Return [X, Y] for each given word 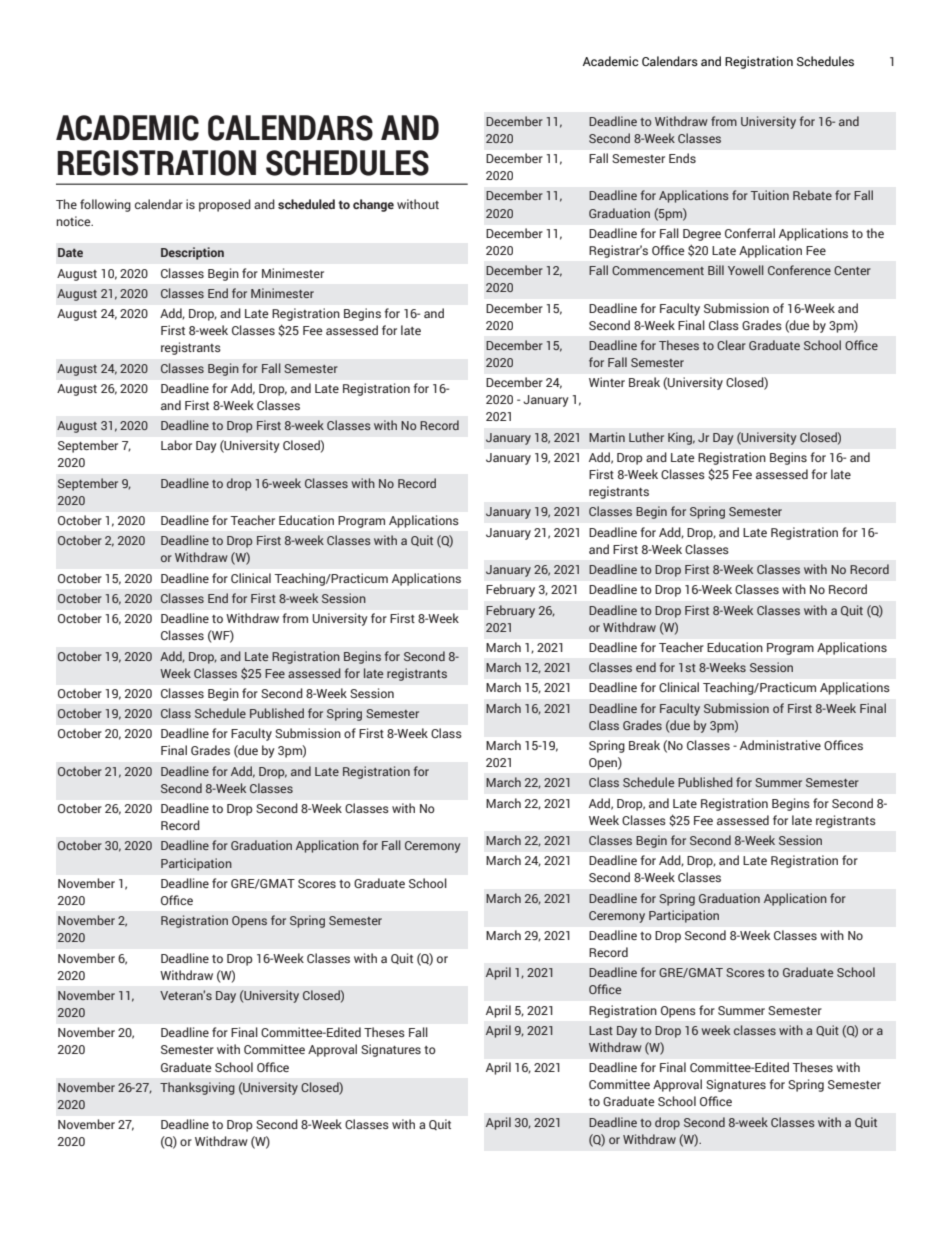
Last [601, 1030]
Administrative [780, 745]
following [105, 205]
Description [192, 253]
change [373, 205]
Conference [799, 270]
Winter [607, 382]
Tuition [770, 195]
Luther [646, 437]
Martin [607, 437]
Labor [176, 445]
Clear [731, 345]
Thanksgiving [197, 1088]
